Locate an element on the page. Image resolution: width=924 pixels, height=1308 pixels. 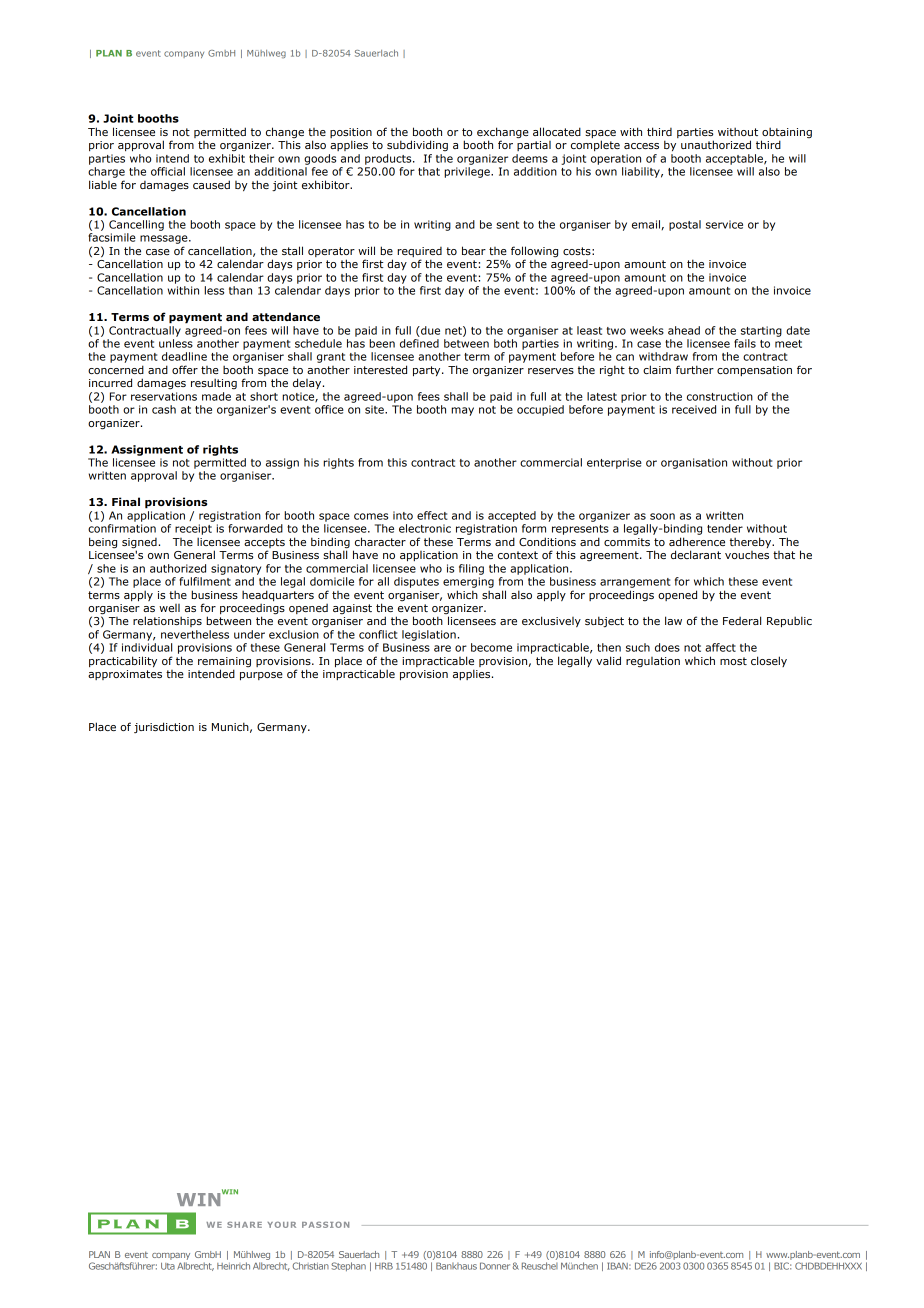
jurisdiction is located at coordinates (164, 727).
